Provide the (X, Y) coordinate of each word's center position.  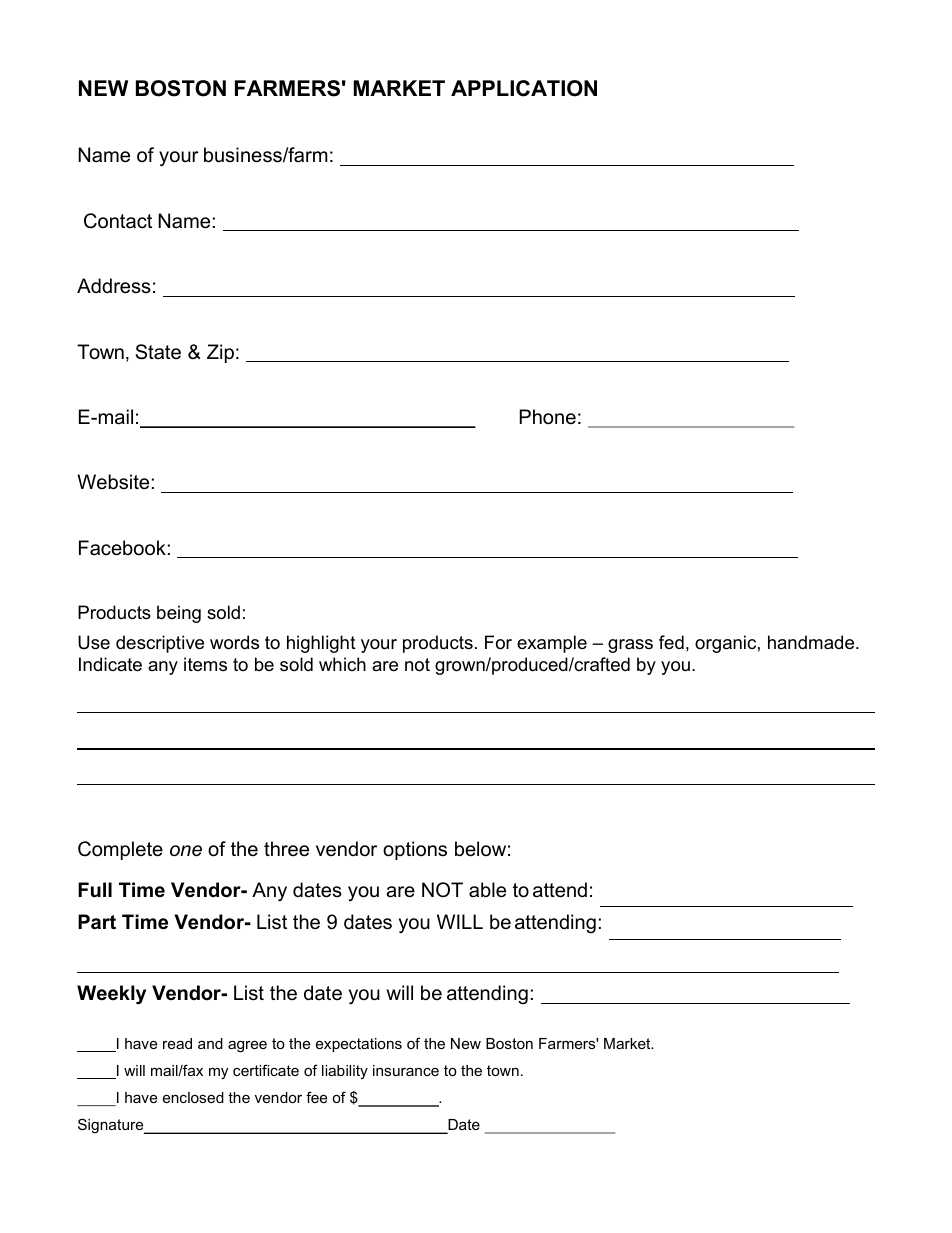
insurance (406, 1070)
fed (671, 642)
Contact (118, 221)
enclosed (193, 1097)
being (179, 614)
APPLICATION (524, 88)
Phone (548, 417)
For (498, 642)
